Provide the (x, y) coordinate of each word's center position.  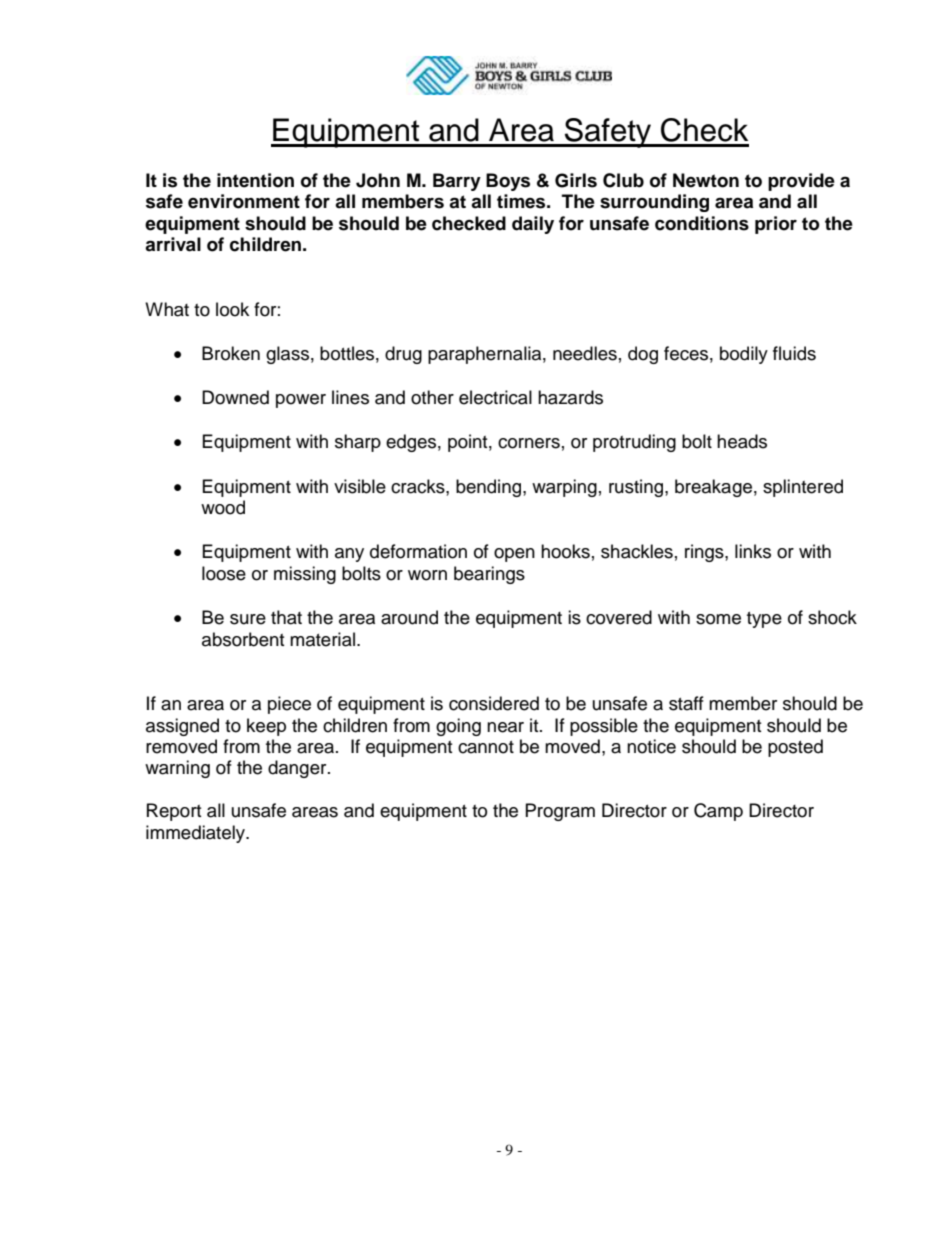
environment (244, 201)
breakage (713, 488)
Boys (508, 182)
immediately (197, 834)
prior (776, 225)
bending (490, 488)
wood (223, 507)
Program (560, 812)
